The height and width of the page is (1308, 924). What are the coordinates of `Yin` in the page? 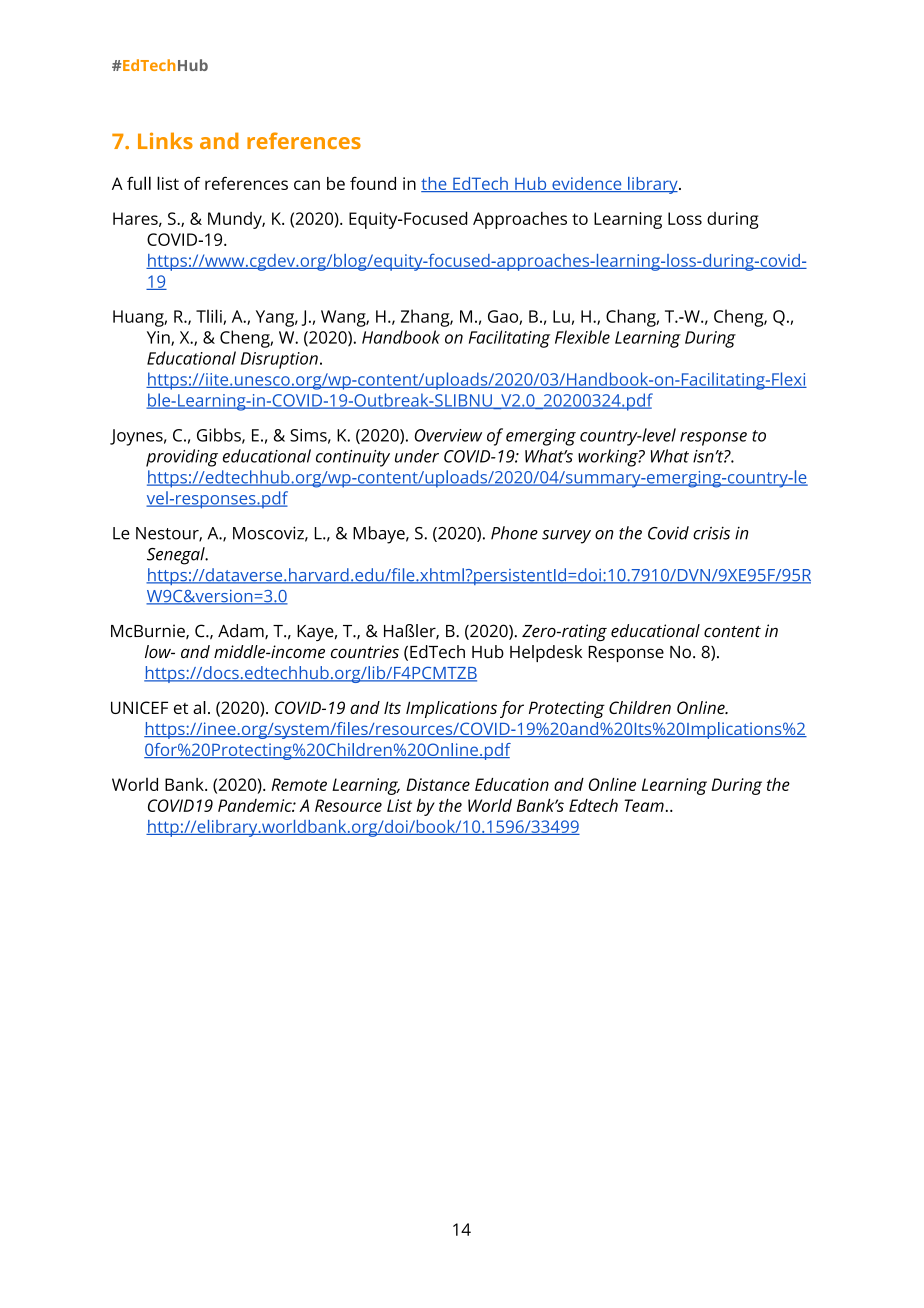 It's located at (159, 338).
